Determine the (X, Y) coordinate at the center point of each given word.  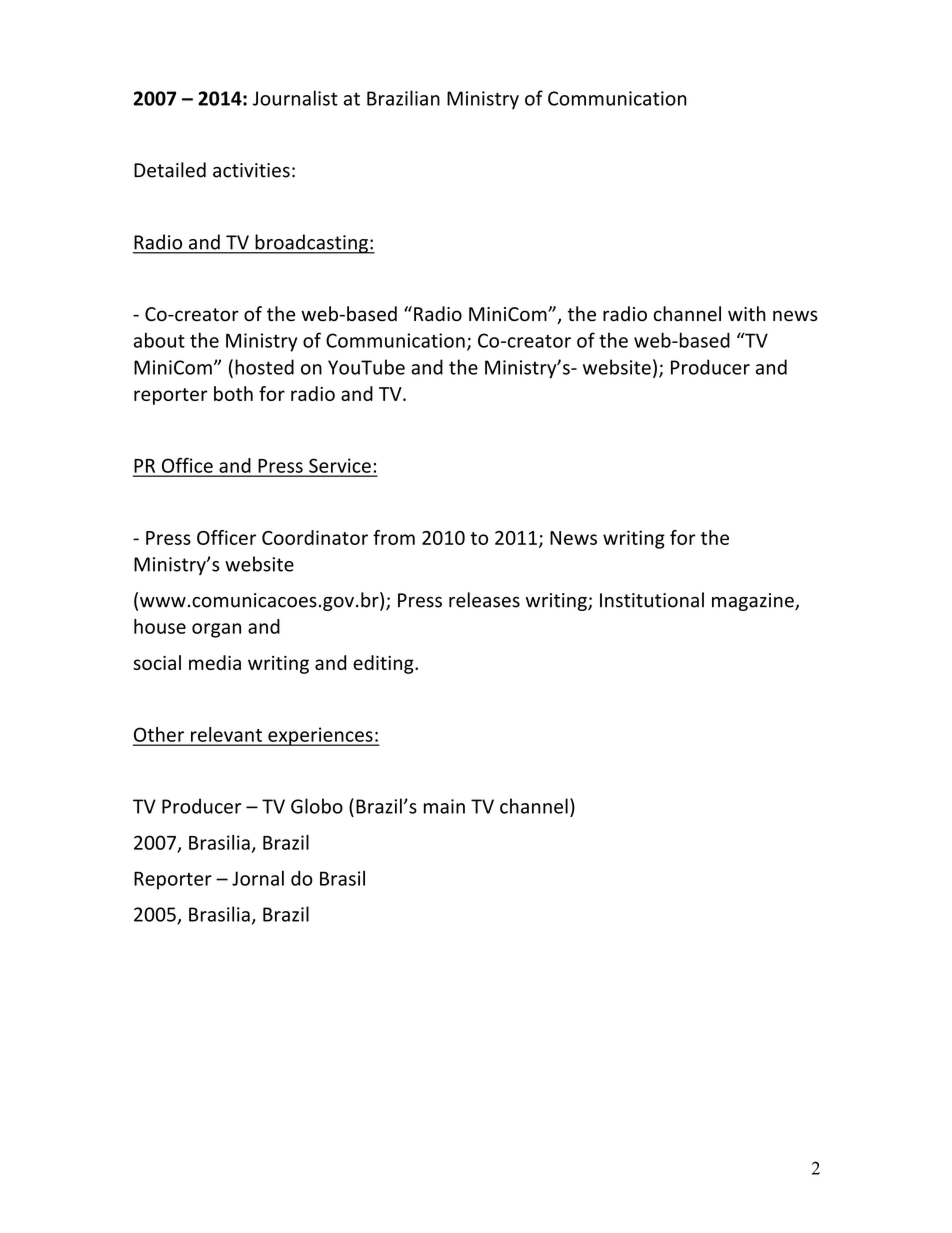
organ (216, 630)
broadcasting (311, 244)
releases (484, 600)
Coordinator (315, 537)
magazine (754, 602)
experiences (320, 736)
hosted (264, 367)
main (444, 806)
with (747, 313)
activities (251, 170)
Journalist (295, 98)
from (394, 537)
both (233, 393)
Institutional (652, 600)
